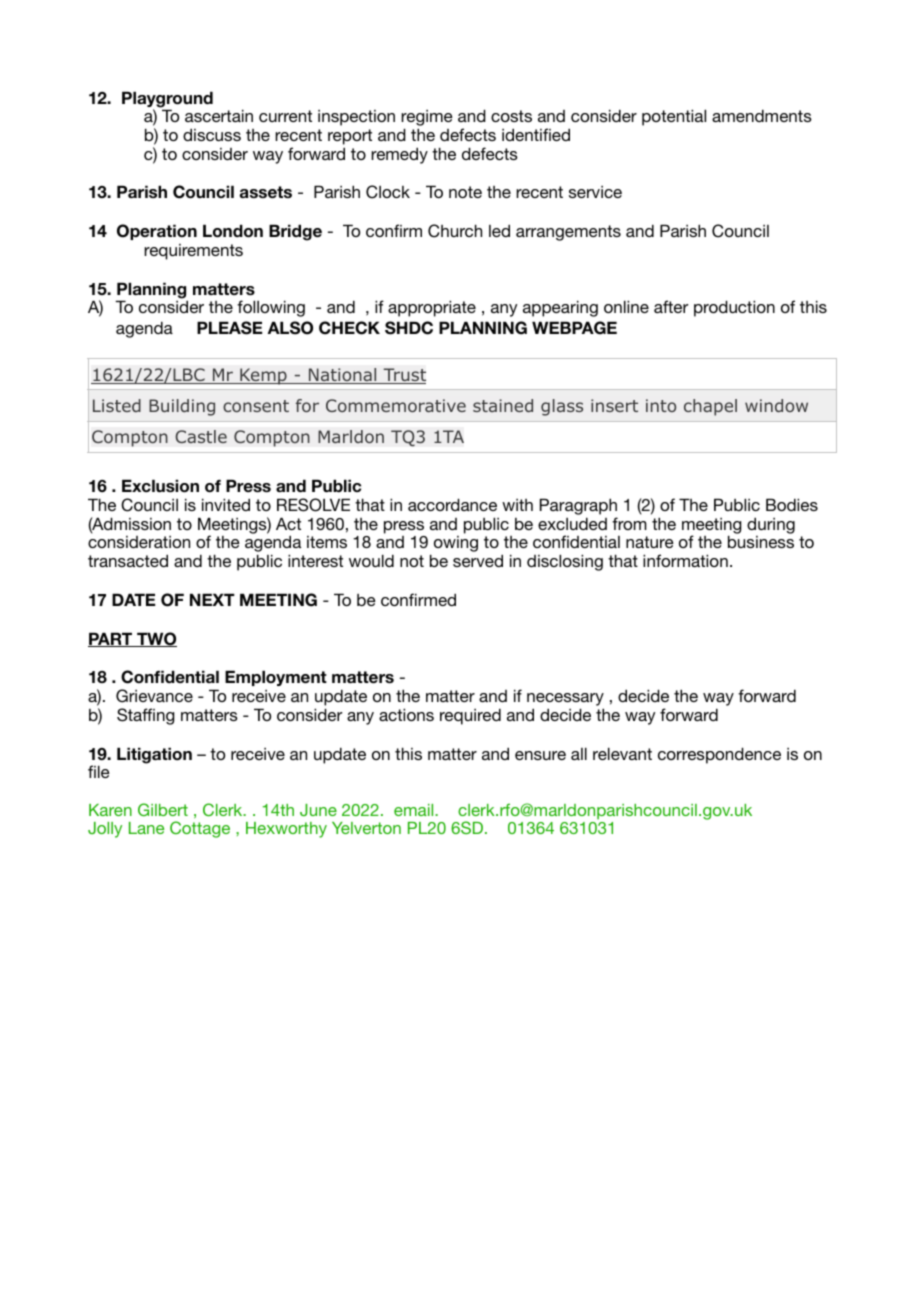 Image resolution: width=924 pixels, height=1308 pixels. Describe the element at coordinates (163, 809) in the document. I see `Gilbert` at that location.
